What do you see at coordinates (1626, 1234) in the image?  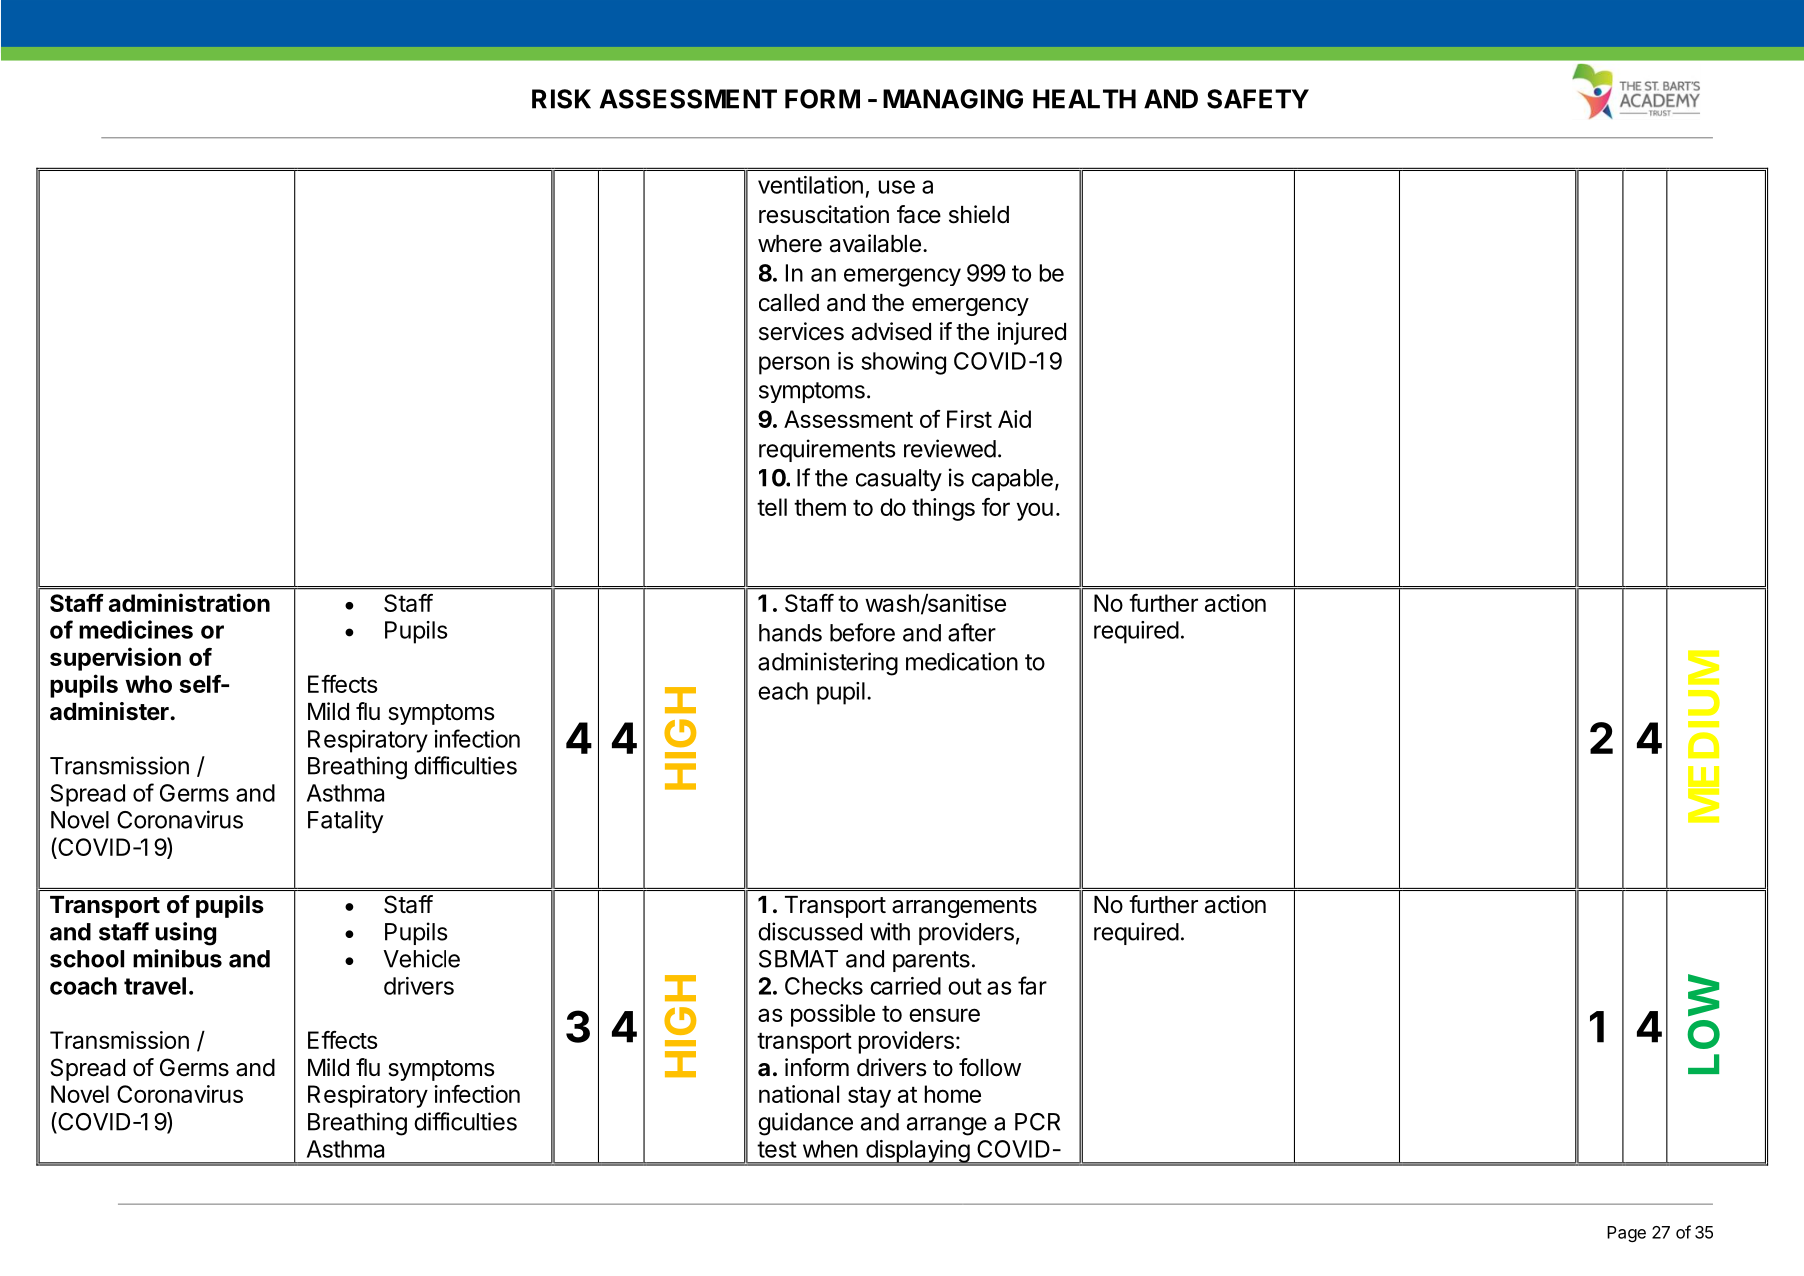 I see `Page` at bounding box center [1626, 1234].
